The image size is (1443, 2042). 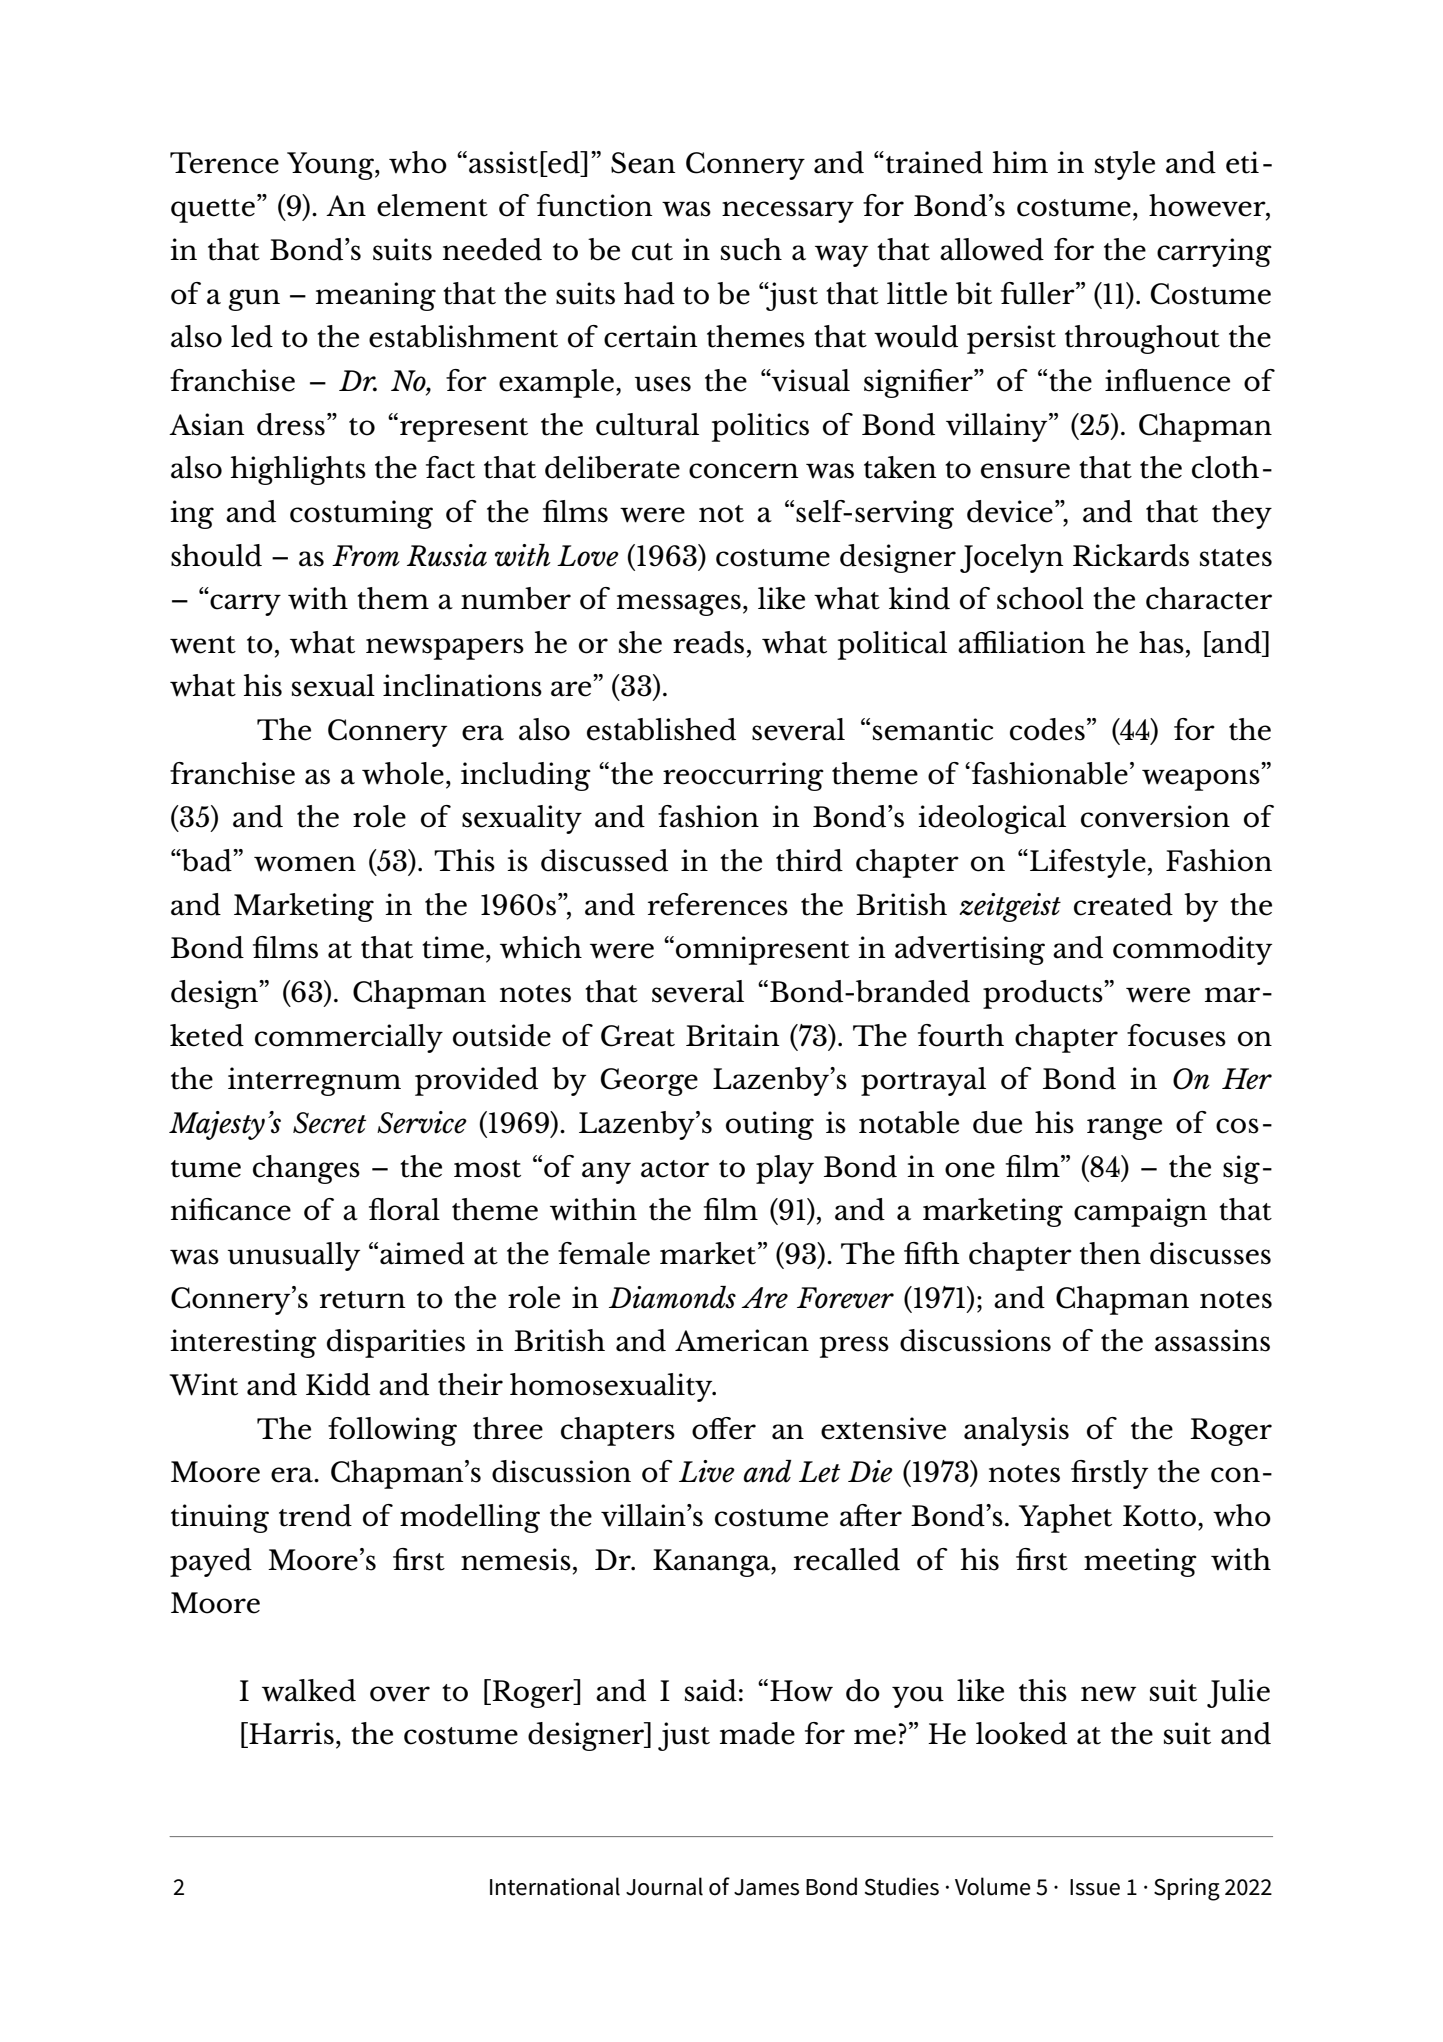 What do you see at coordinates (432, 205) in the image?
I see `element` at bounding box center [432, 205].
